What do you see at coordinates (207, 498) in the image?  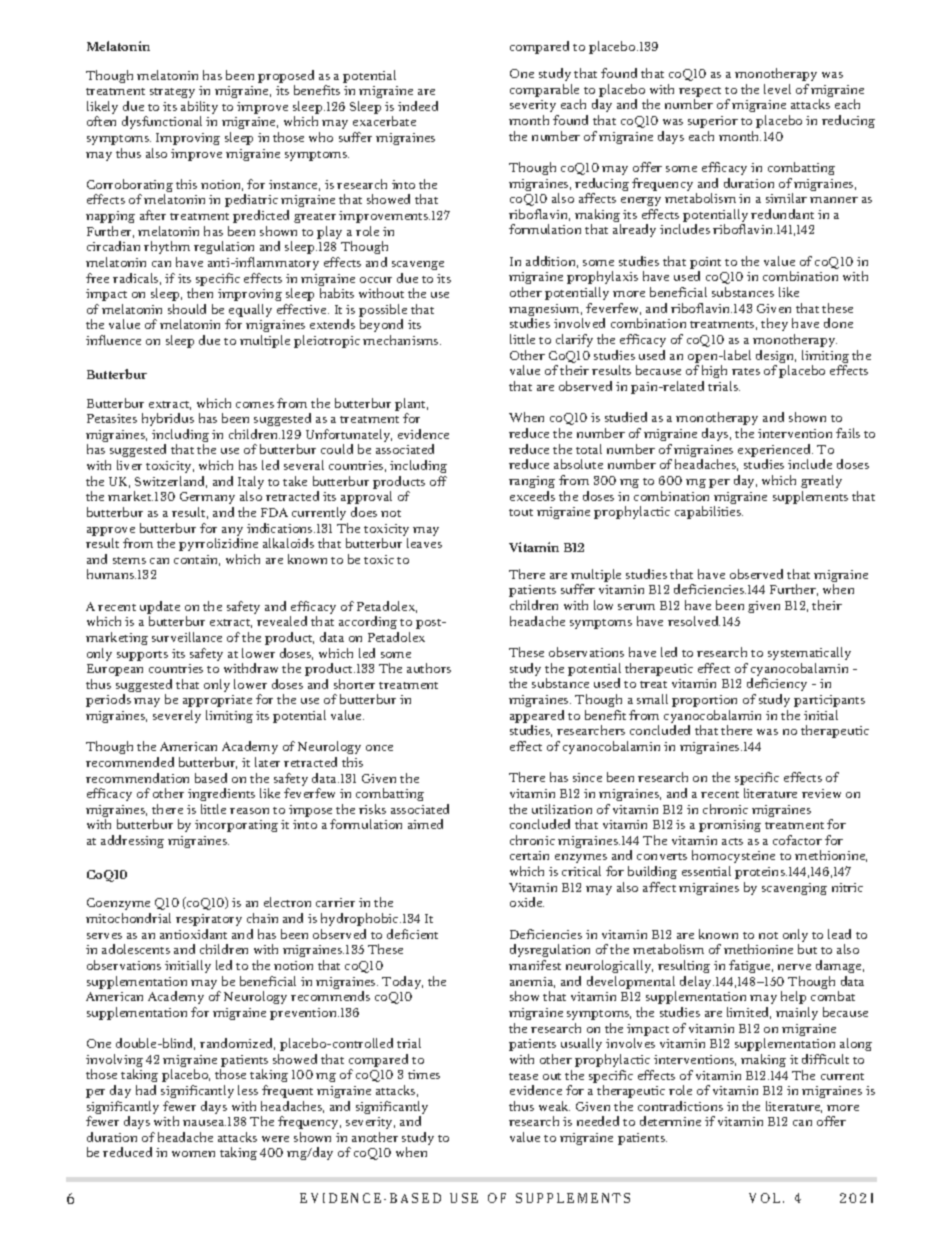 I see `Germany` at bounding box center [207, 498].
